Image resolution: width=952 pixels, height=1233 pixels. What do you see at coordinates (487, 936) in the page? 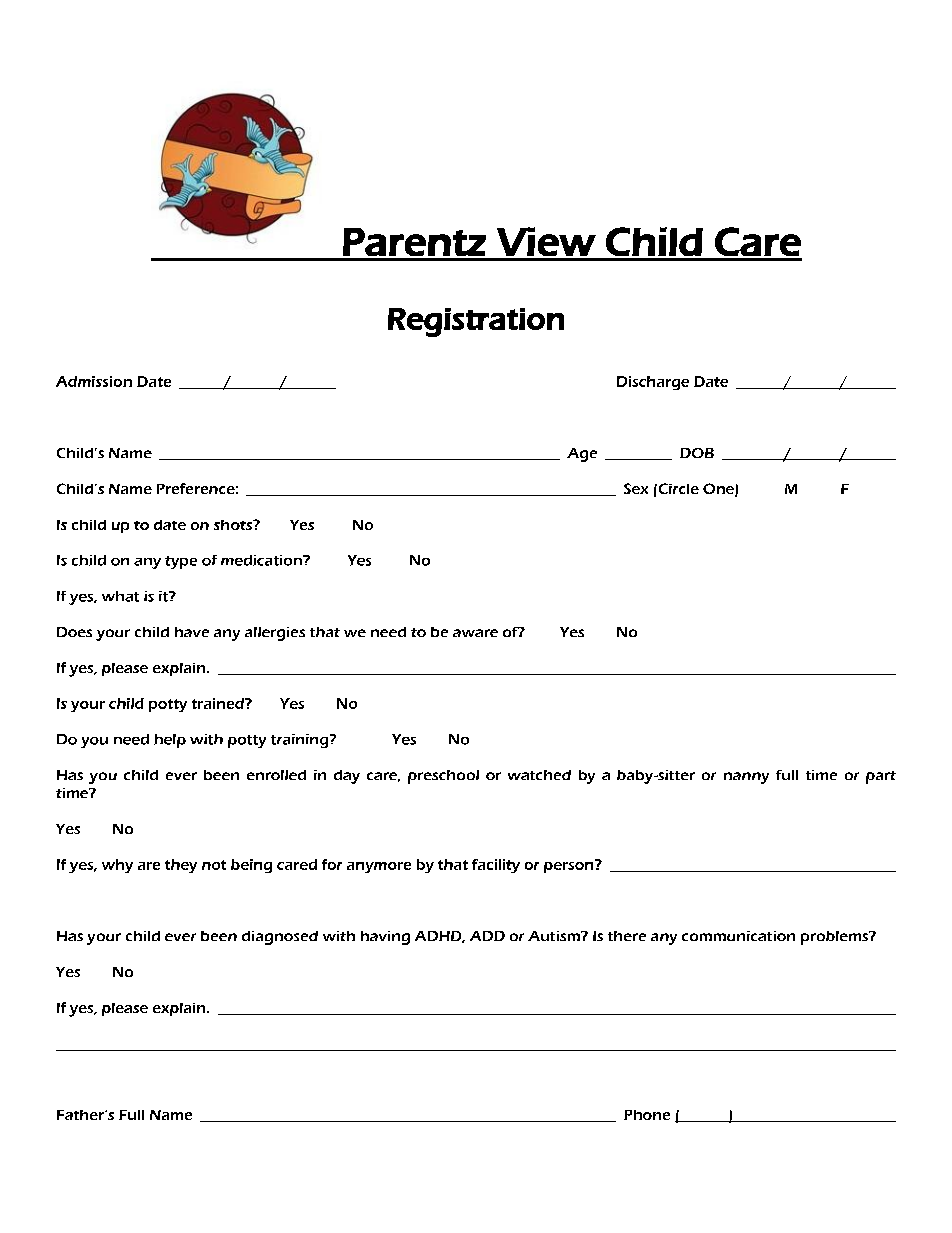
I see `ADD` at bounding box center [487, 936].
